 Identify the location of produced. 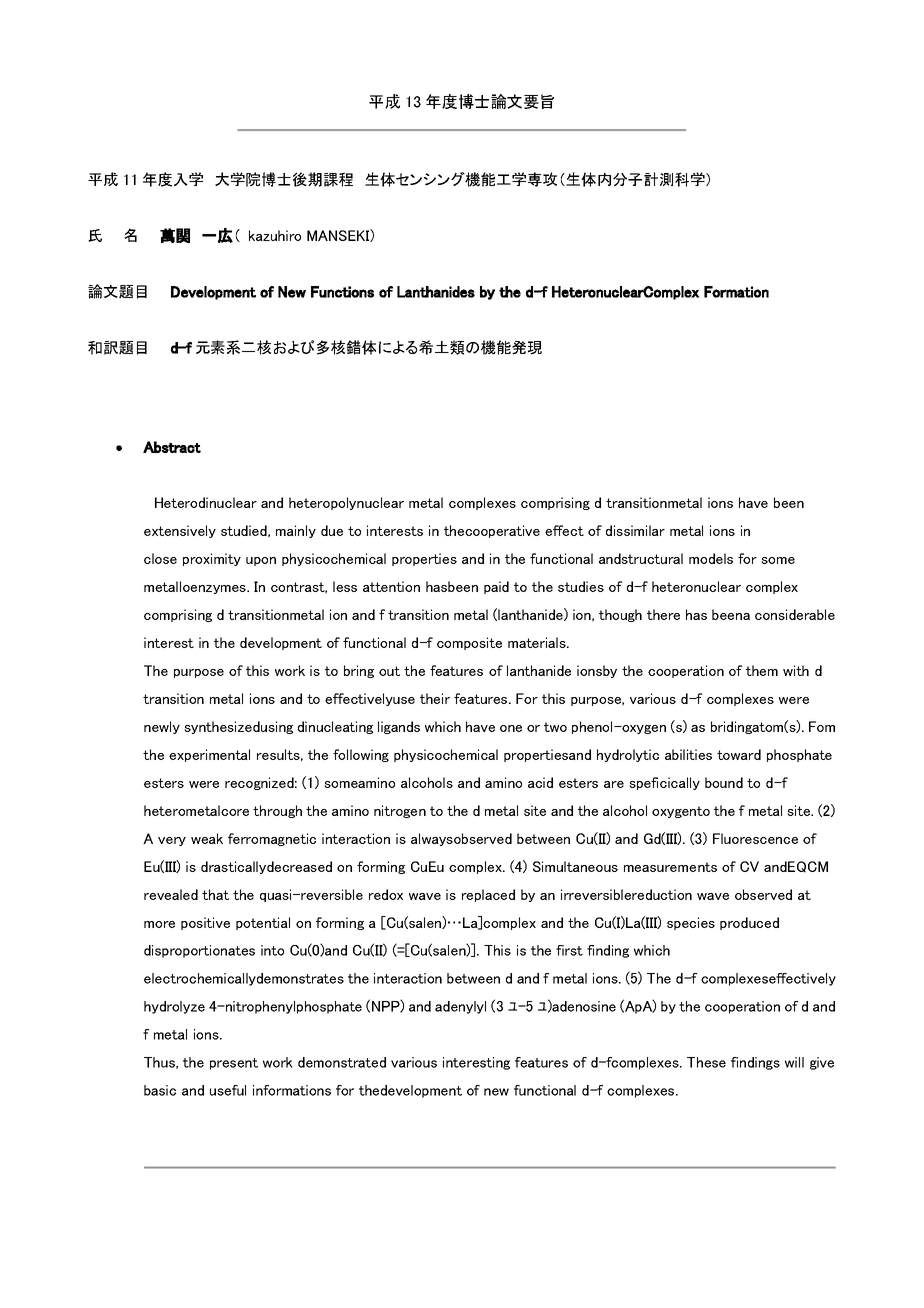
(749, 923).
